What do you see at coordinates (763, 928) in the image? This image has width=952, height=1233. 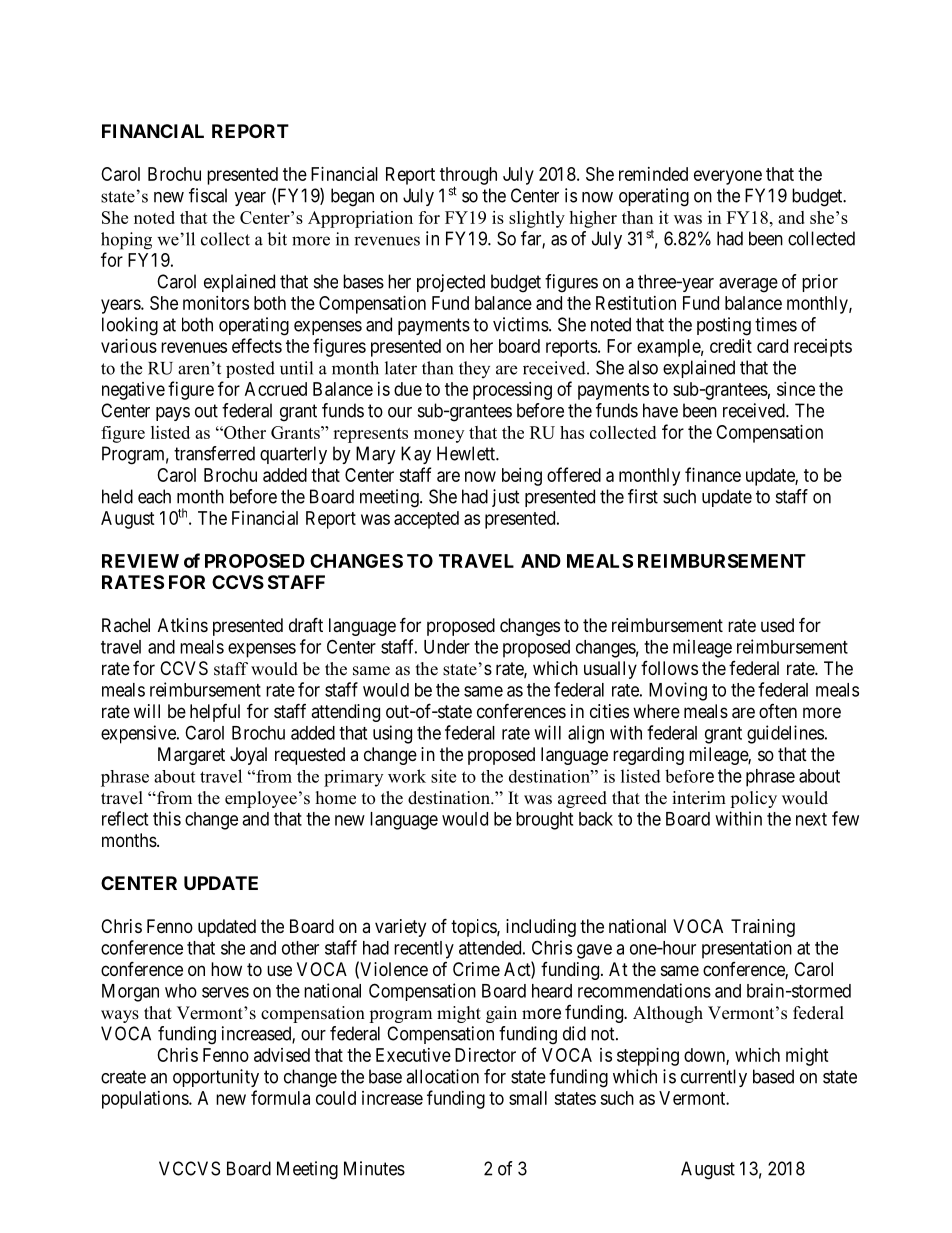 I see `Training` at bounding box center [763, 928].
